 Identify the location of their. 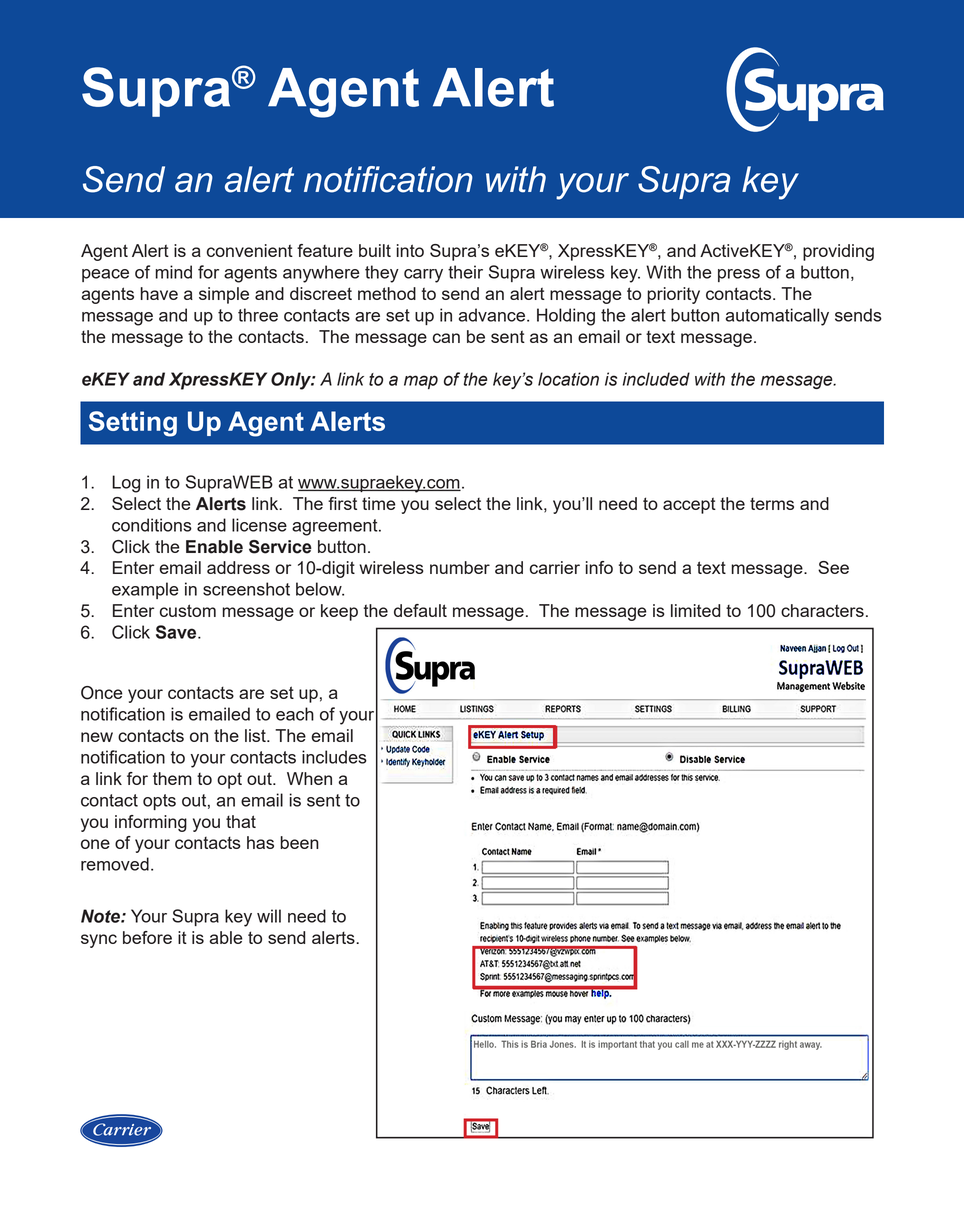
(465, 272).
